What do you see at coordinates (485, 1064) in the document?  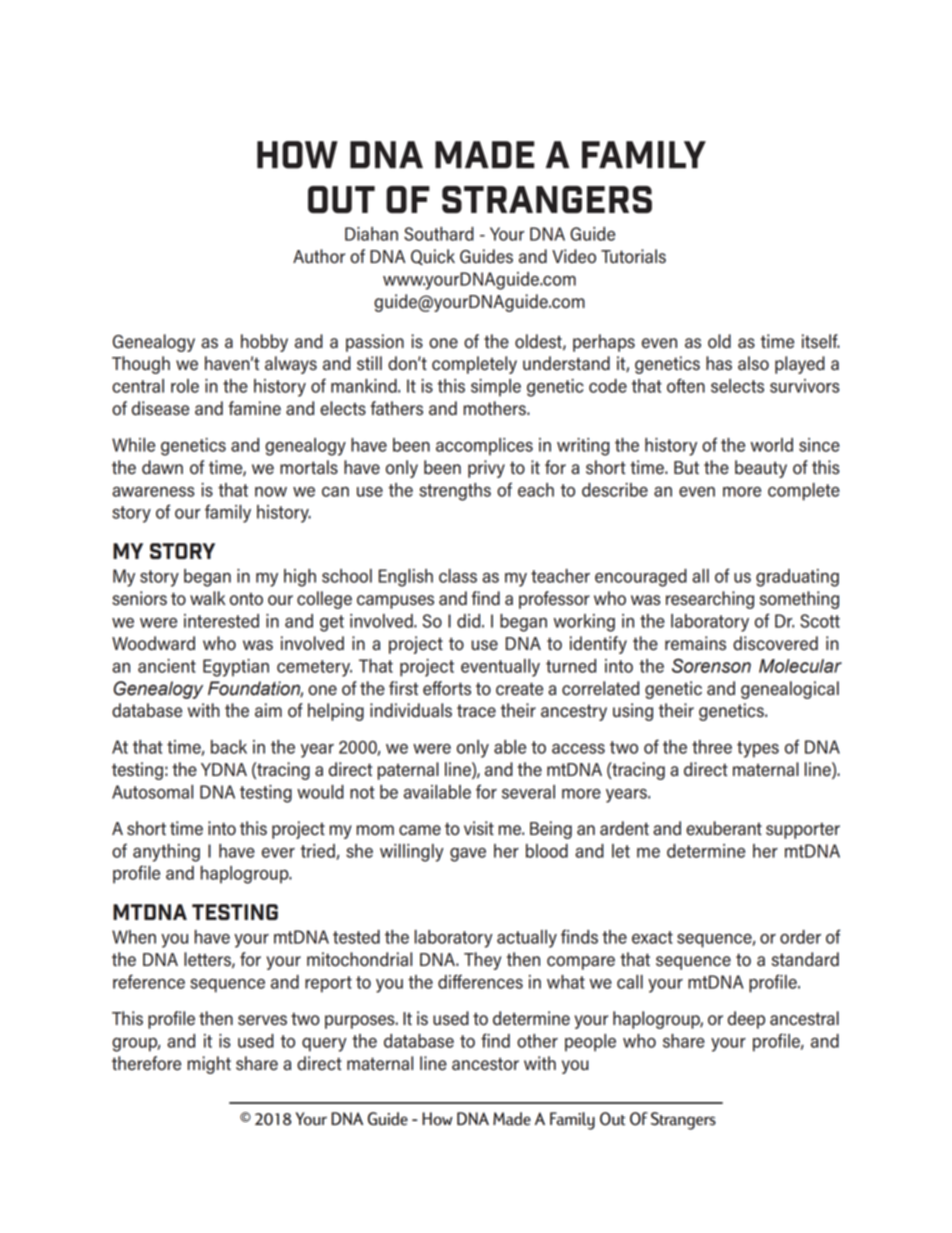 I see `ancestor` at bounding box center [485, 1064].
